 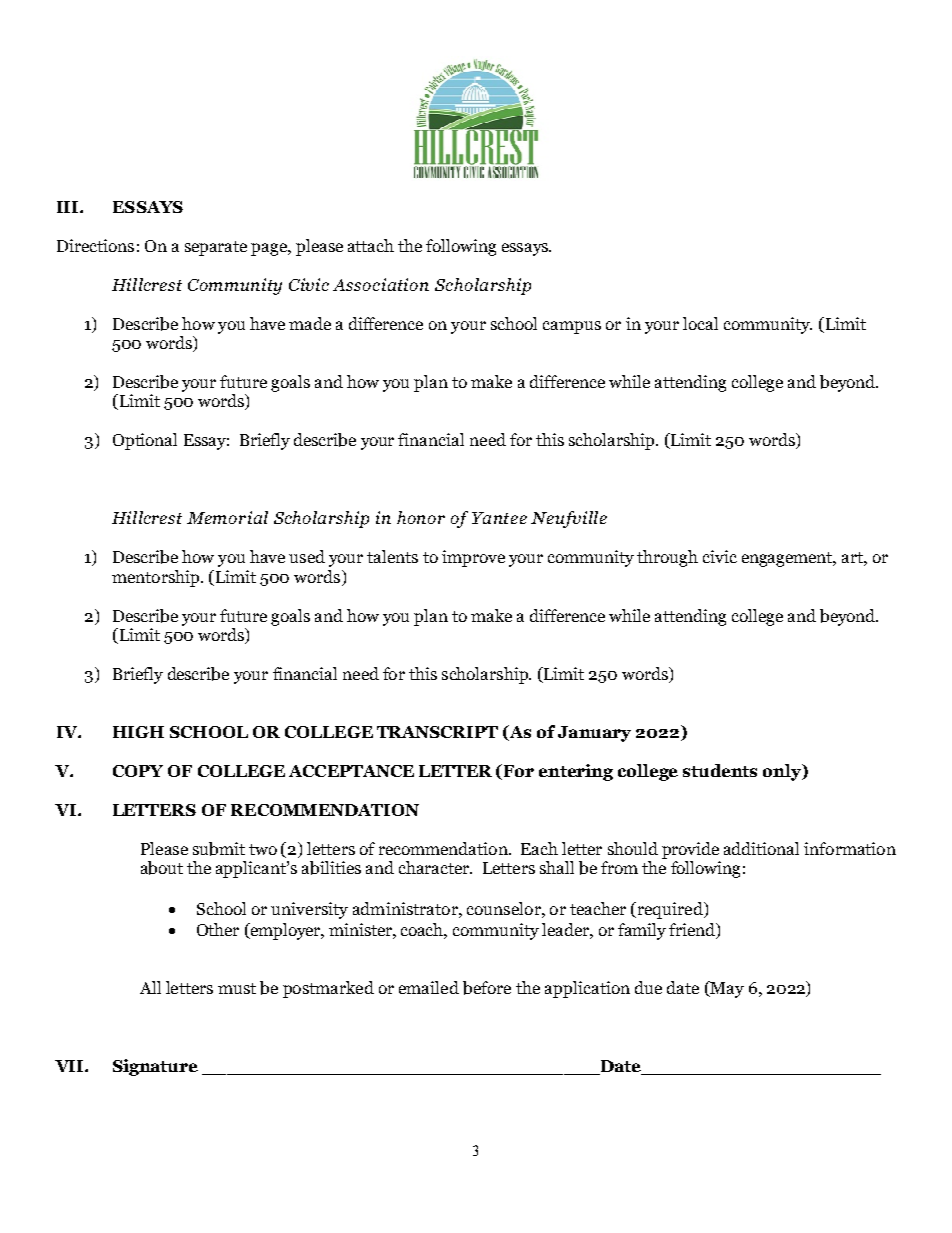 I want to click on attach, so click(x=371, y=245).
